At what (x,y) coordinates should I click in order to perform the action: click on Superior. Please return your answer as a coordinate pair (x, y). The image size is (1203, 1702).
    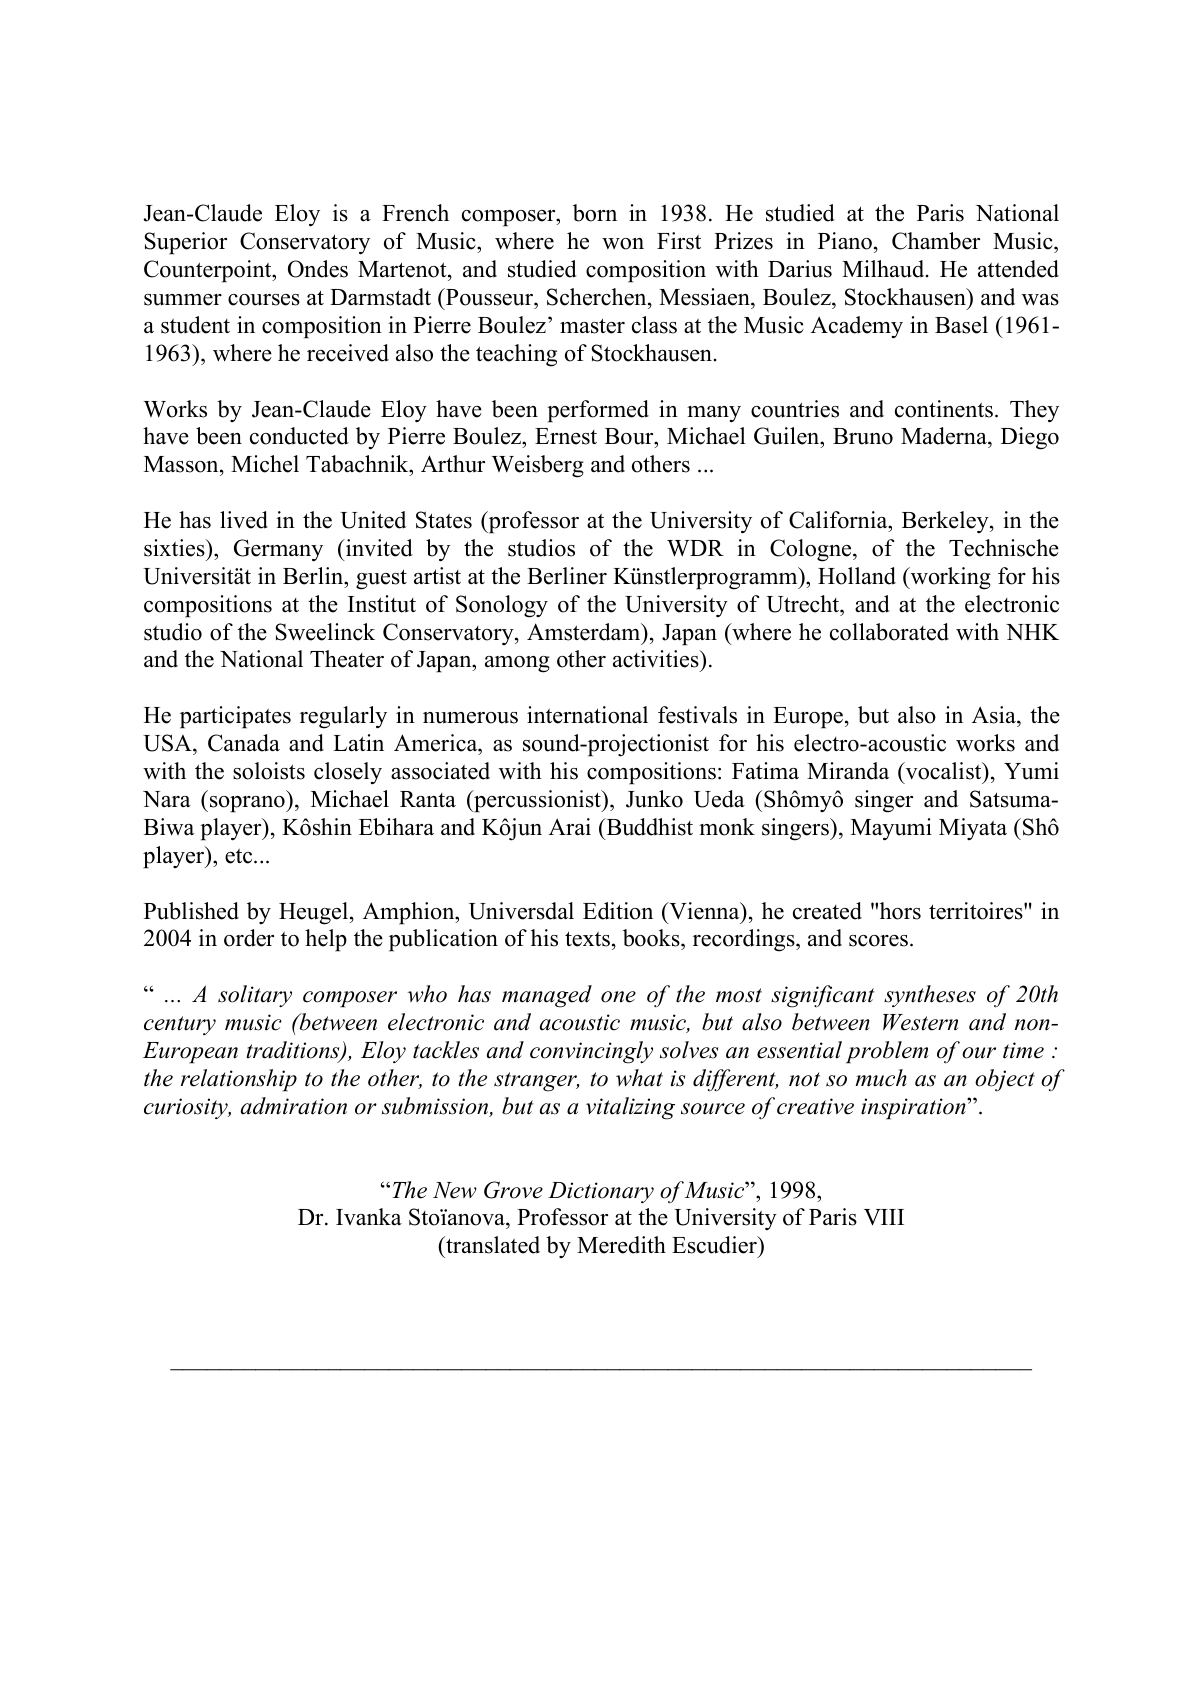
    Looking at the image, I should click on (185, 243).
